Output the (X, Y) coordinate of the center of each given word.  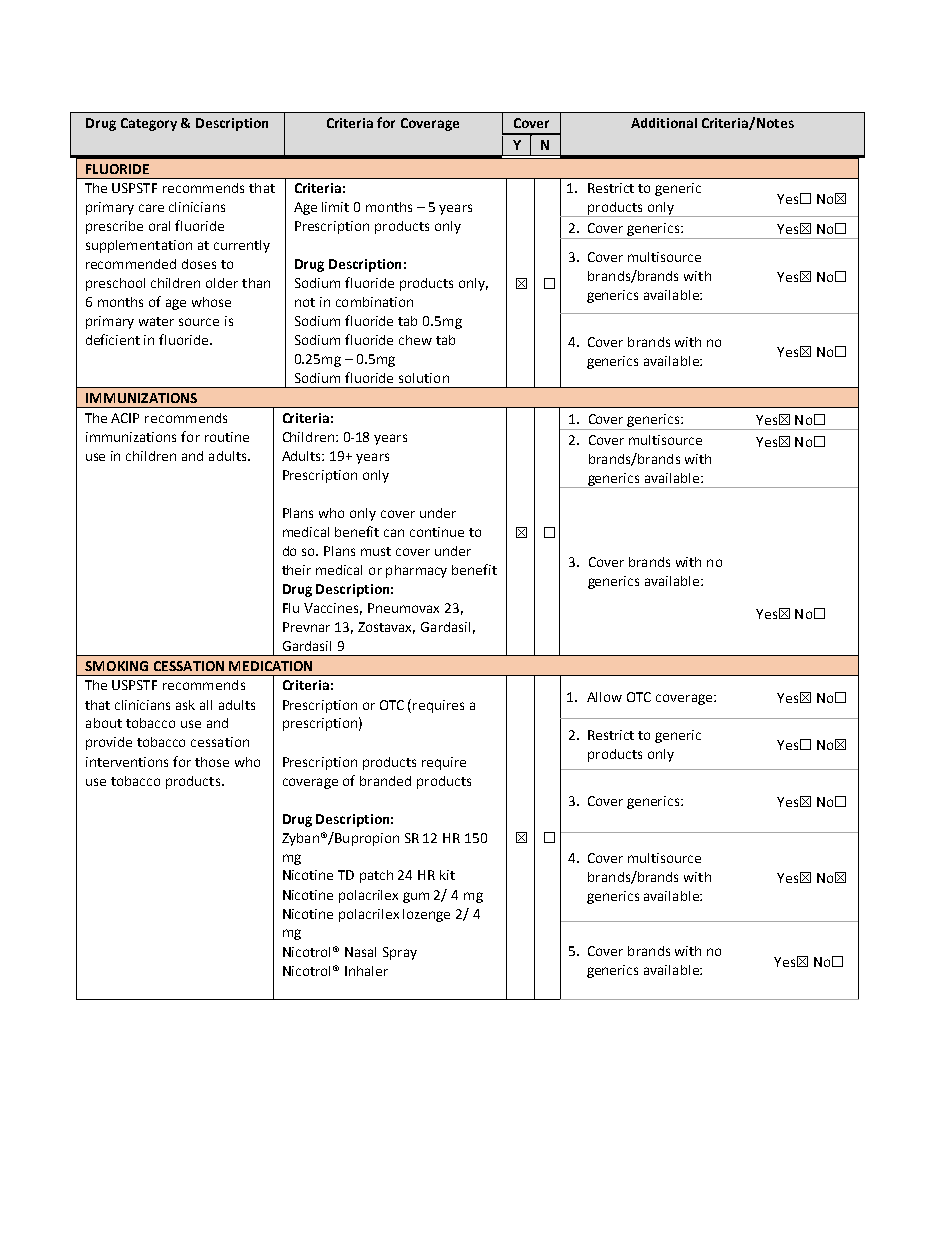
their (296, 570)
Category (149, 124)
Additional (664, 123)
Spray (400, 953)
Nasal (360, 952)
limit (335, 207)
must (376, 551)
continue (437, 532)
